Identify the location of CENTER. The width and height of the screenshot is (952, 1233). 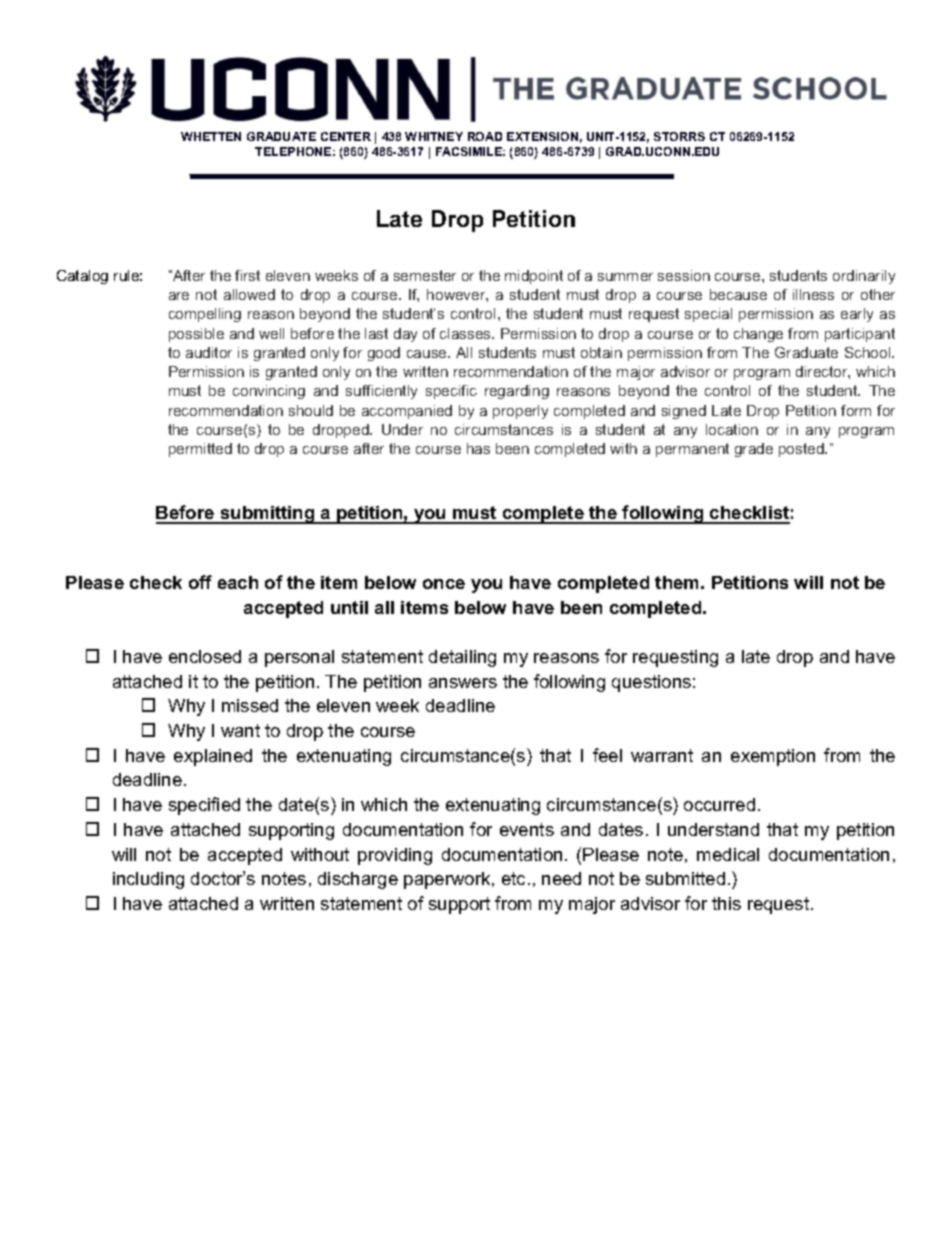
(346, 136).
